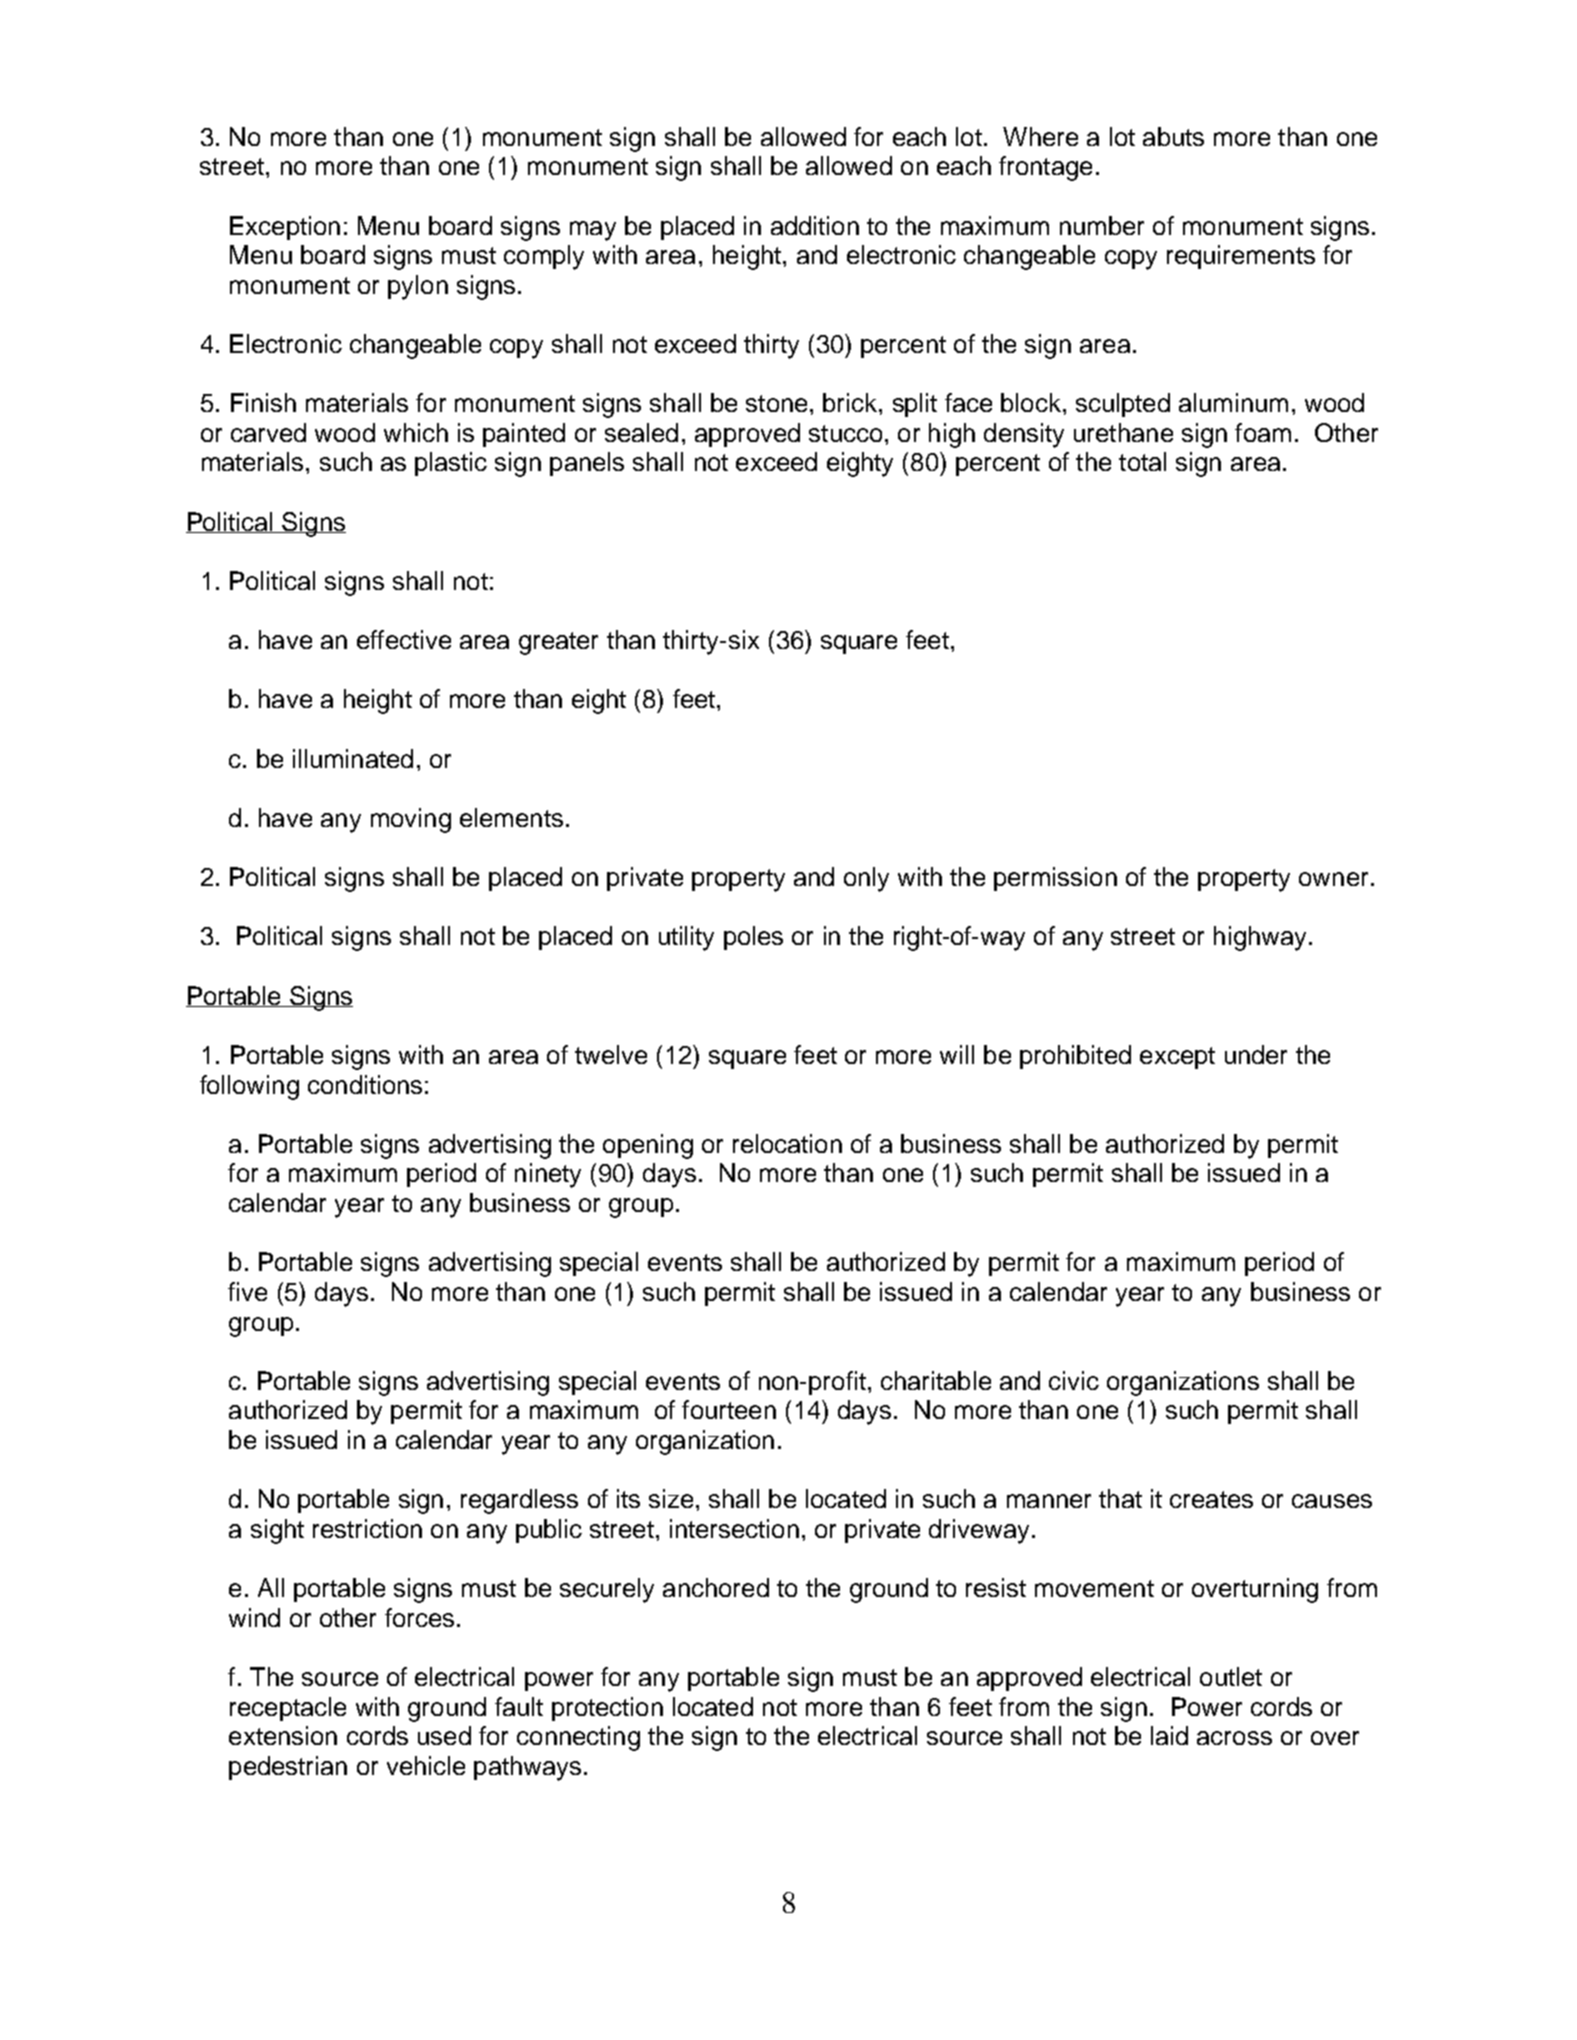 This screenshot has width=1577, height=2040. What do you see at coordinates (418, 287) in the screenshot?
I see `pylon` at bounding box center [418, 287].
